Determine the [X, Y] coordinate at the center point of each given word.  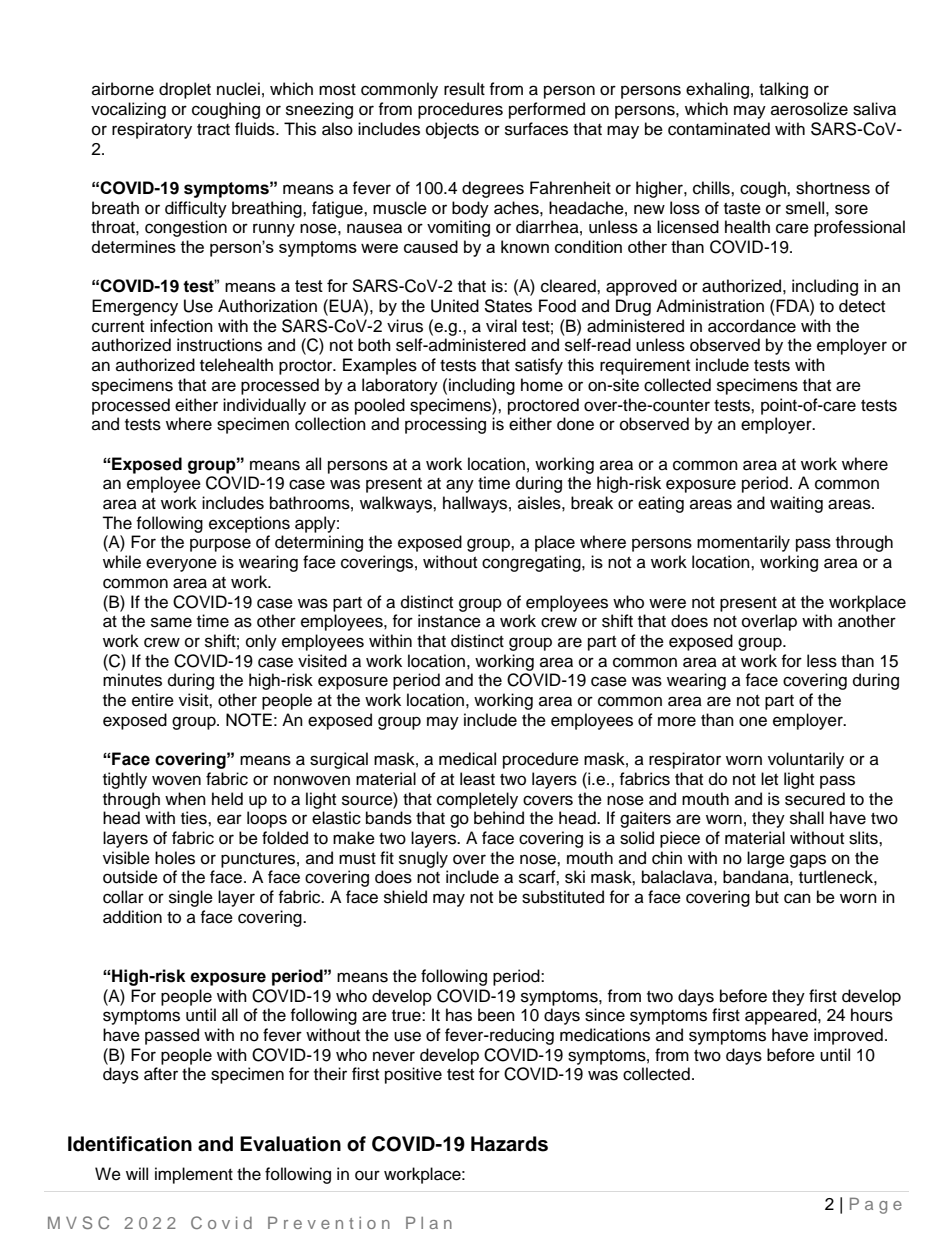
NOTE [249, 720]
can [797, 898]
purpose [220, 545]
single [191, 898]
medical [467, 759]
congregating [532, 563]
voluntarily [806, 760]
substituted [563, 897]
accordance [752, 326]
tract [213, 130]
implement [194, 1175]
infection [181, 326]
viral [501, 325]
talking [783, 90]
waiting [796, 504]
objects [452, 130]
